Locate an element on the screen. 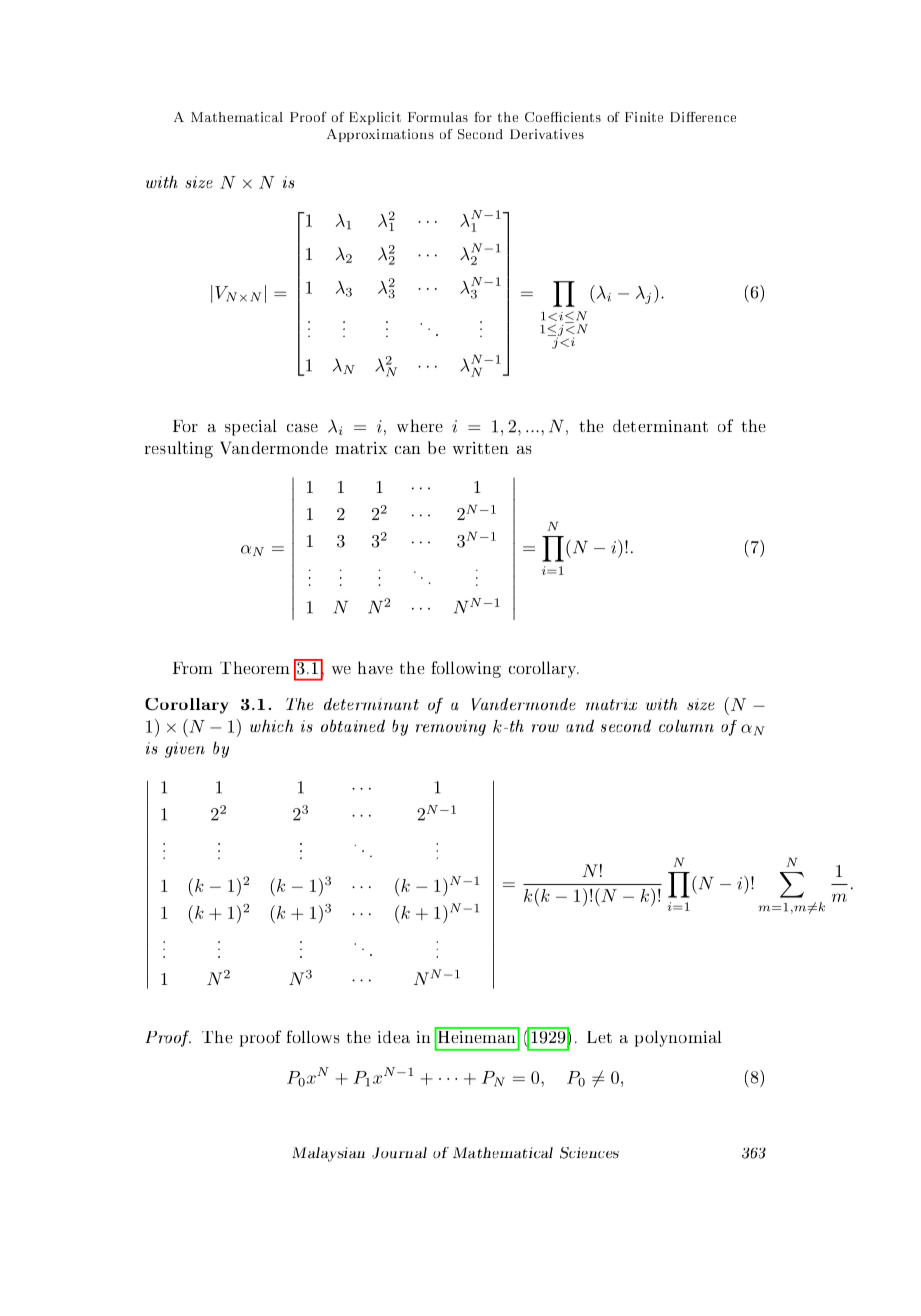 The image size is (921, 1316). Finite is located at coordinates (644, 117).
